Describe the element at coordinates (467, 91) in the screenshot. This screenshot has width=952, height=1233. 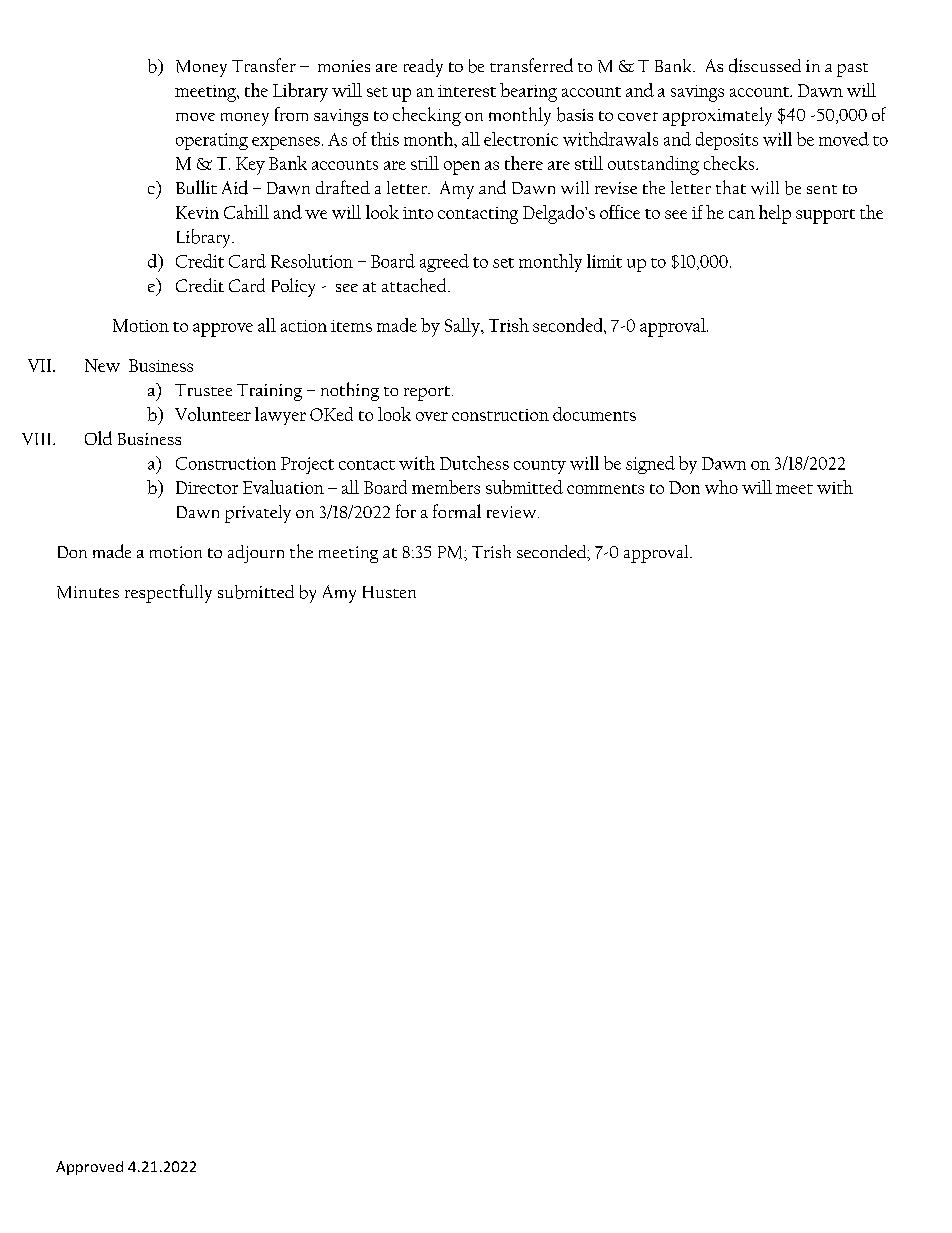
I see `interest` at that location.
